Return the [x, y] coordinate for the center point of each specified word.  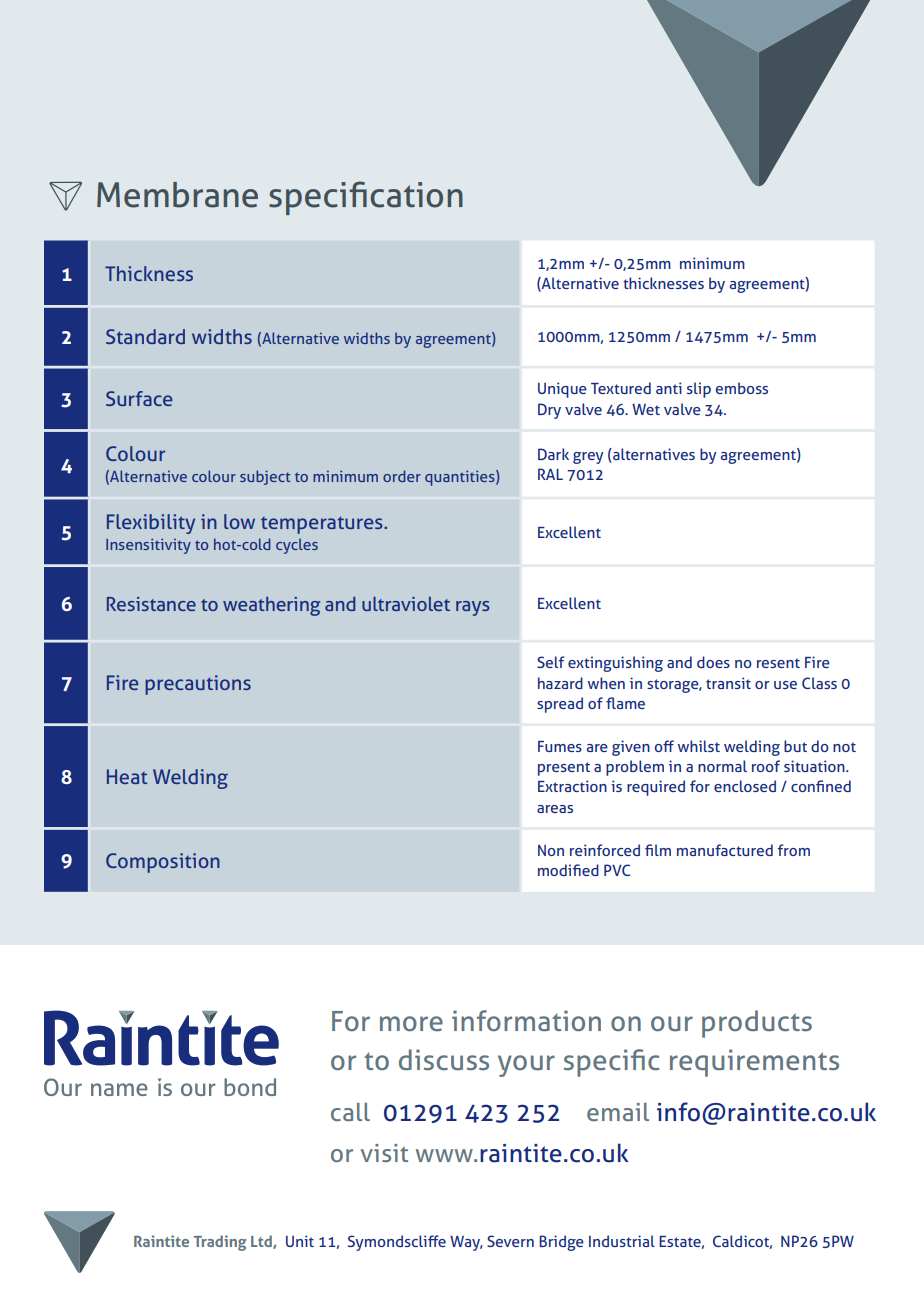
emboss [742, 388]
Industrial [622, 1241]
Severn [510, 1241]
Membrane [177, 195]
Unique [562, 390]
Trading [220, 1243]
